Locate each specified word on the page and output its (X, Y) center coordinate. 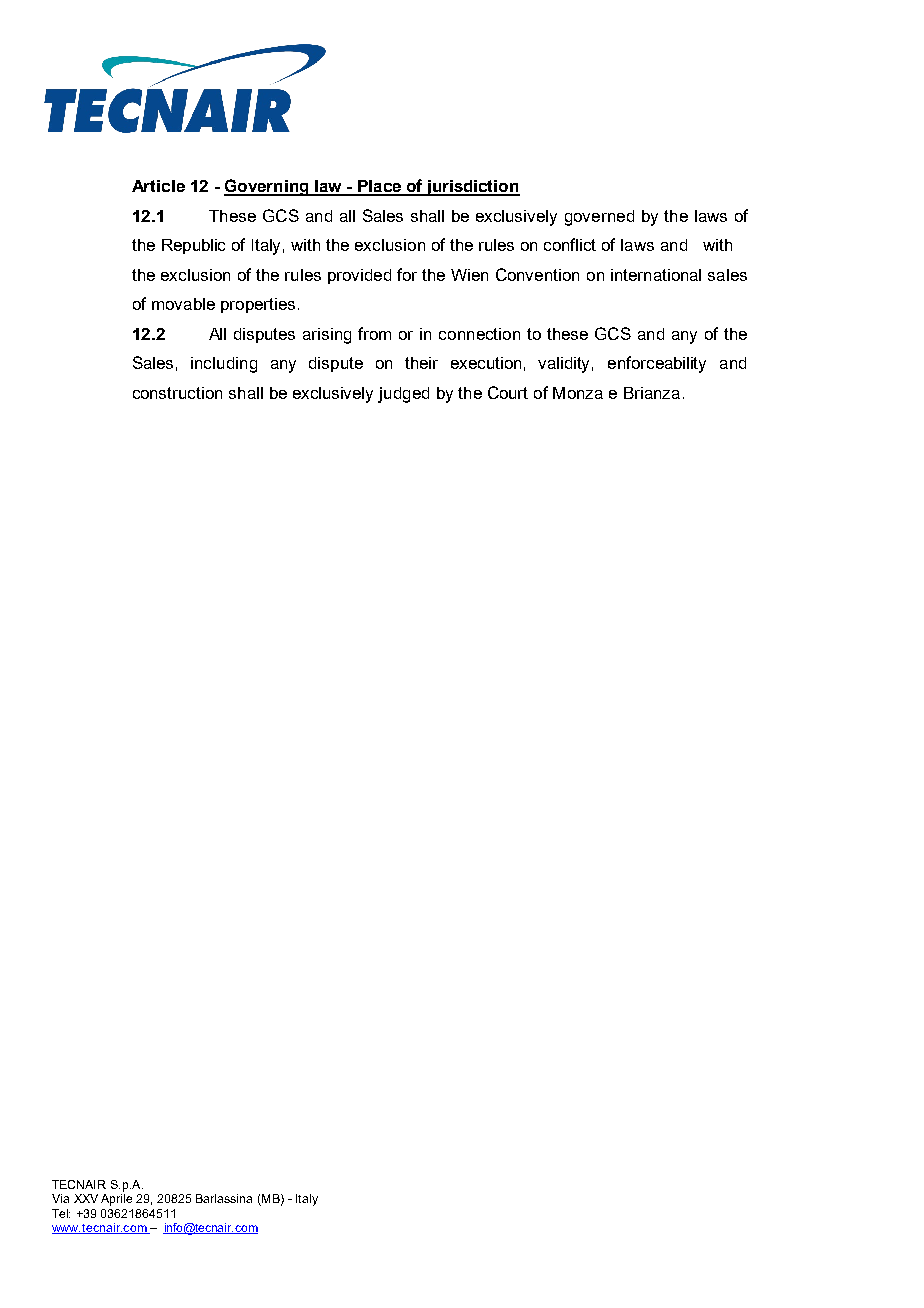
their (421, 363)
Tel (61, 1213)
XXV (86, 1198)
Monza (578, 393)
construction (177, 393)
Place (379, 187)
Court (508, 392)
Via (60, 1198)
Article (158, 186)
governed (599, 218)
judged (403, 395)
